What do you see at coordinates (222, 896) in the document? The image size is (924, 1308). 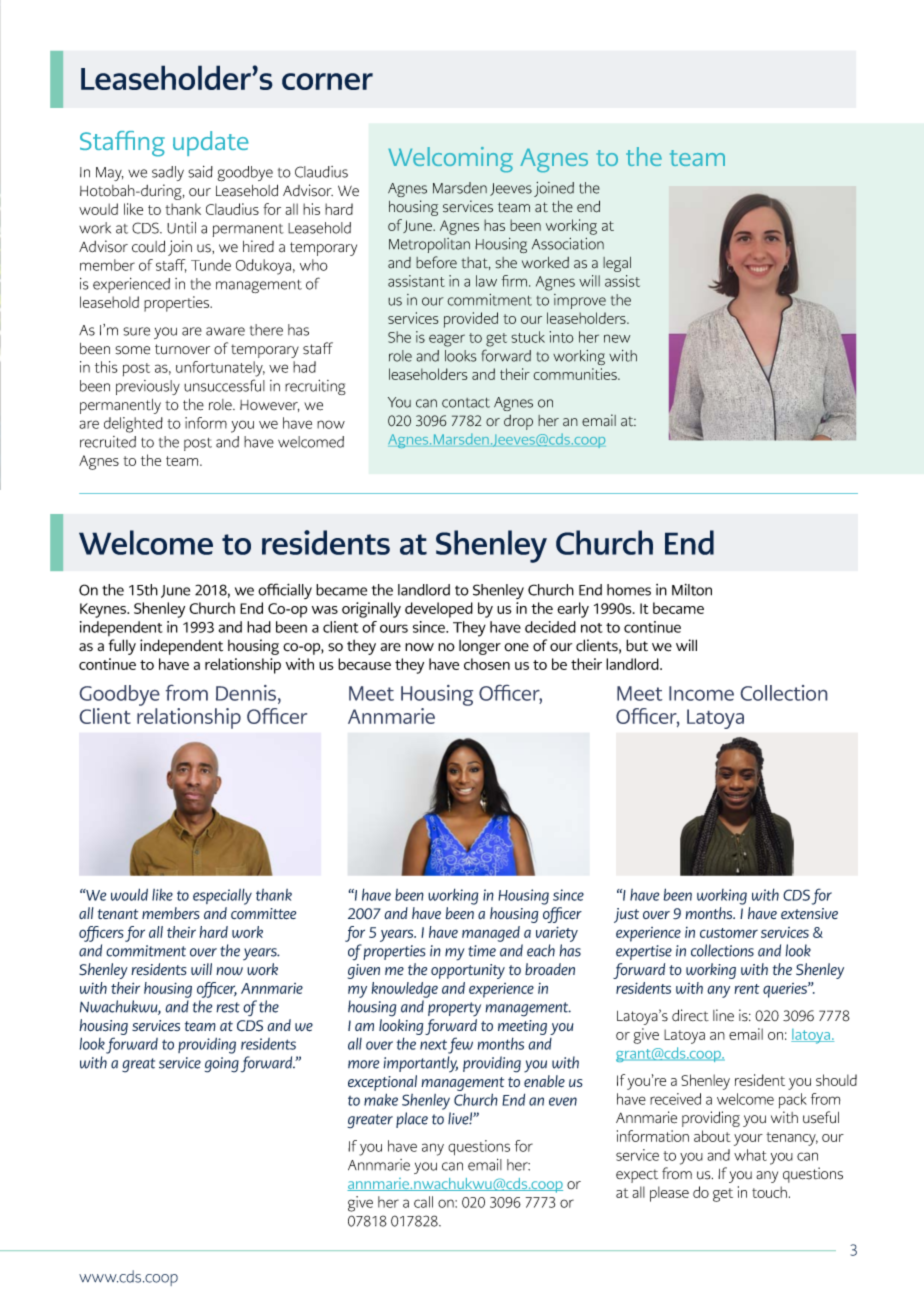 I see `especially` at bounding box center [222, 896].
